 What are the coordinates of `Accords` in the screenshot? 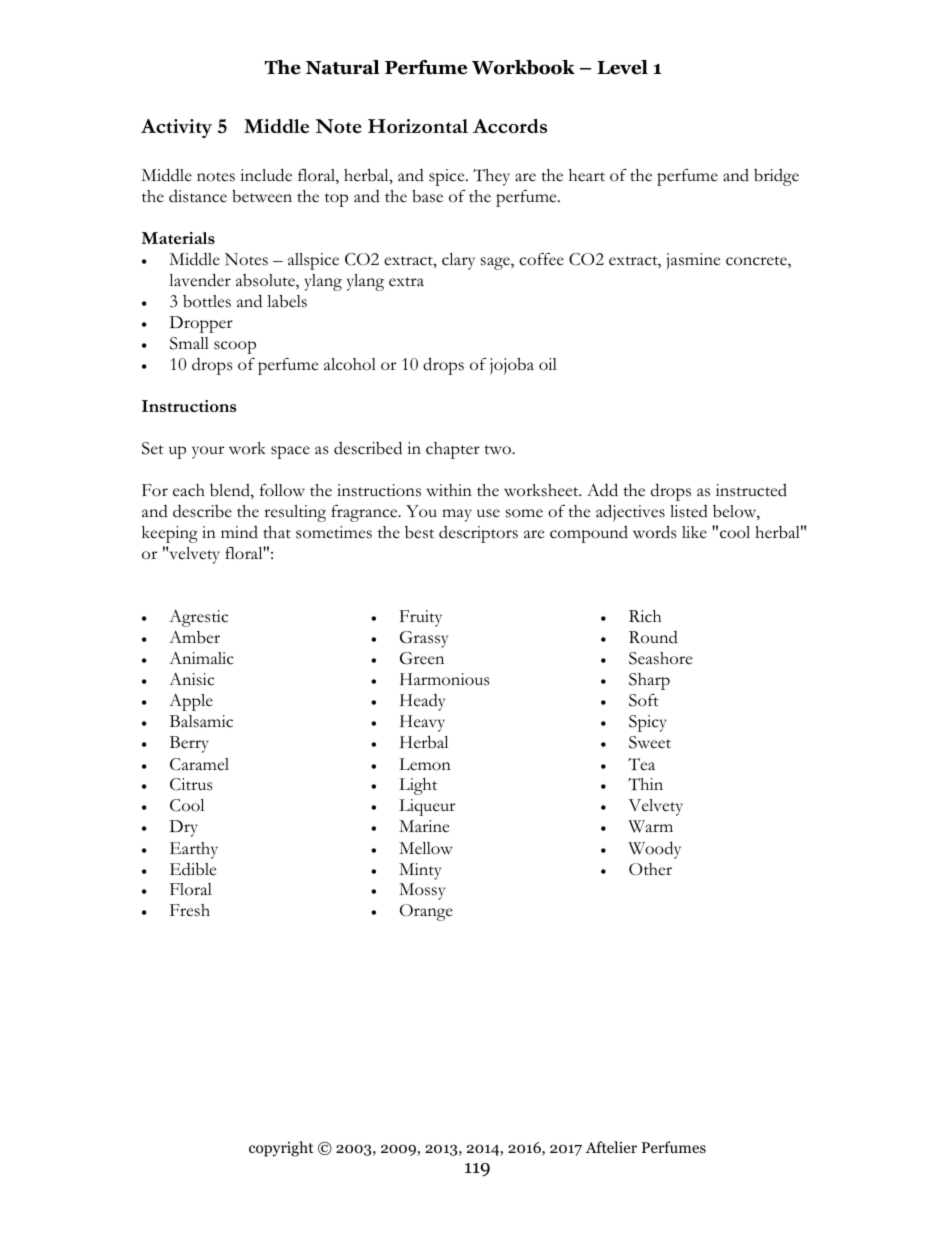 It's located at (510, 126).
